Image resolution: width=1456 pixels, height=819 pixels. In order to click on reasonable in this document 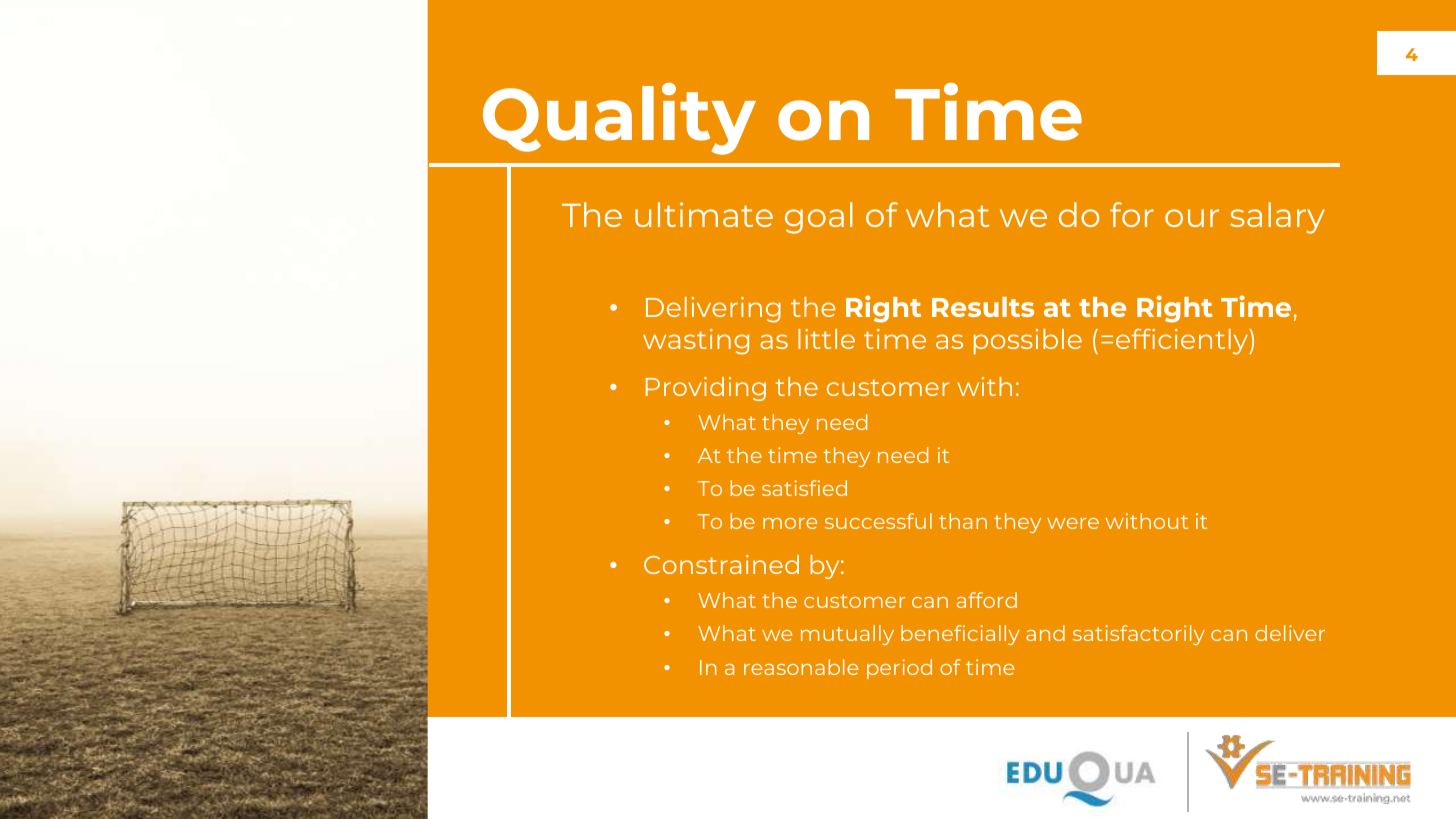, I will do `click(801, 667)`.
